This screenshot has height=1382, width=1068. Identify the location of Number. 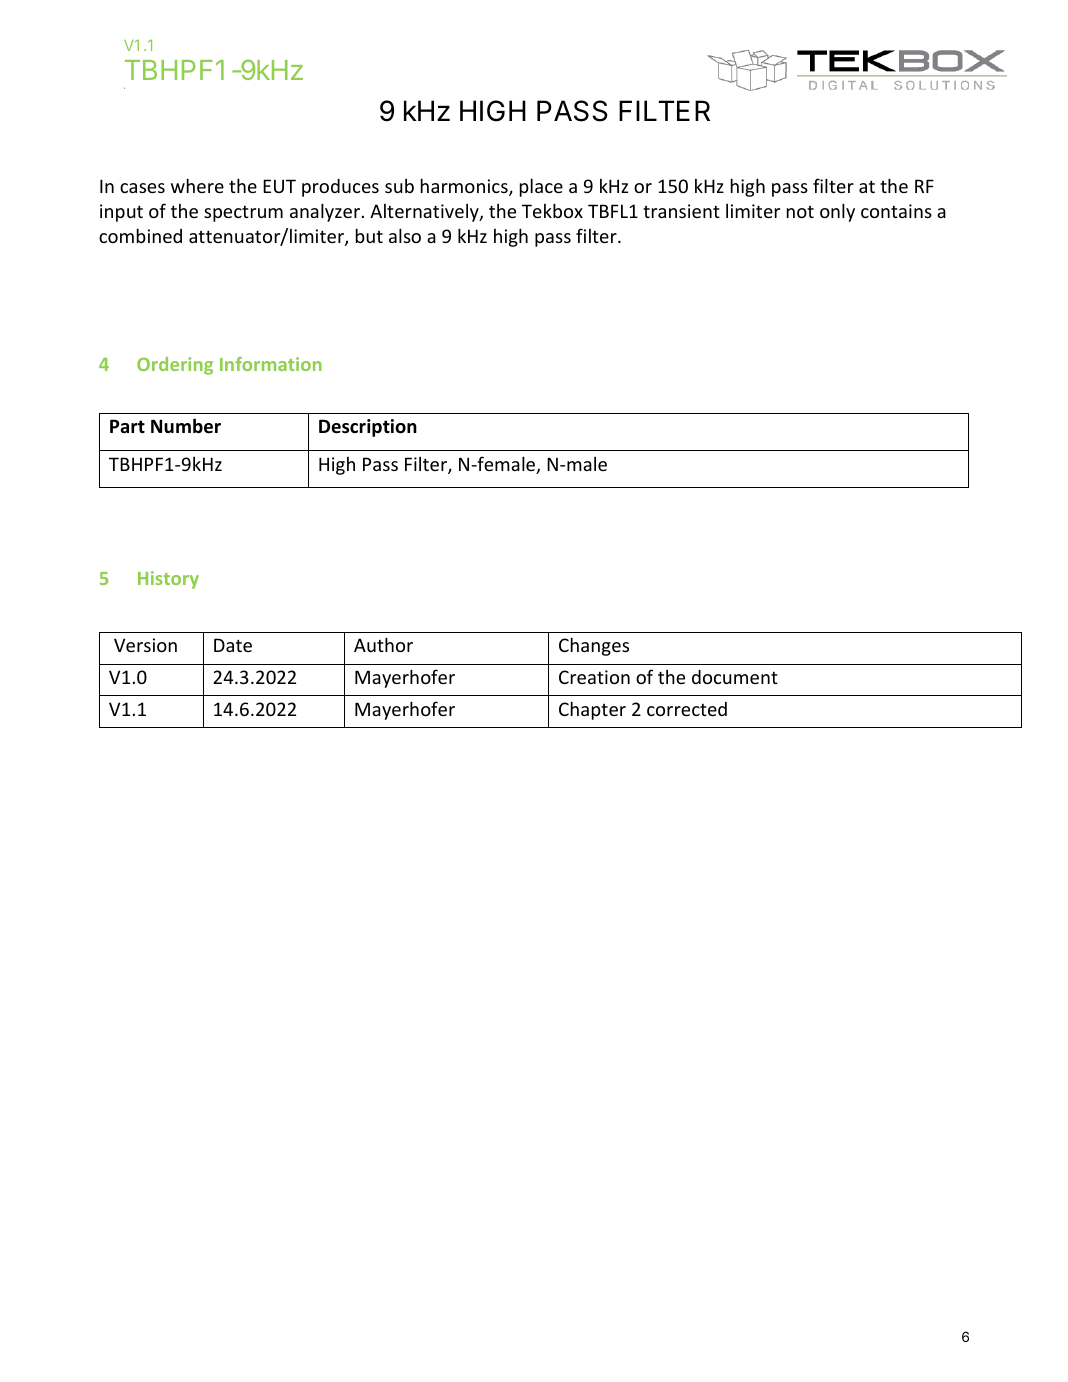
(186, 426).
